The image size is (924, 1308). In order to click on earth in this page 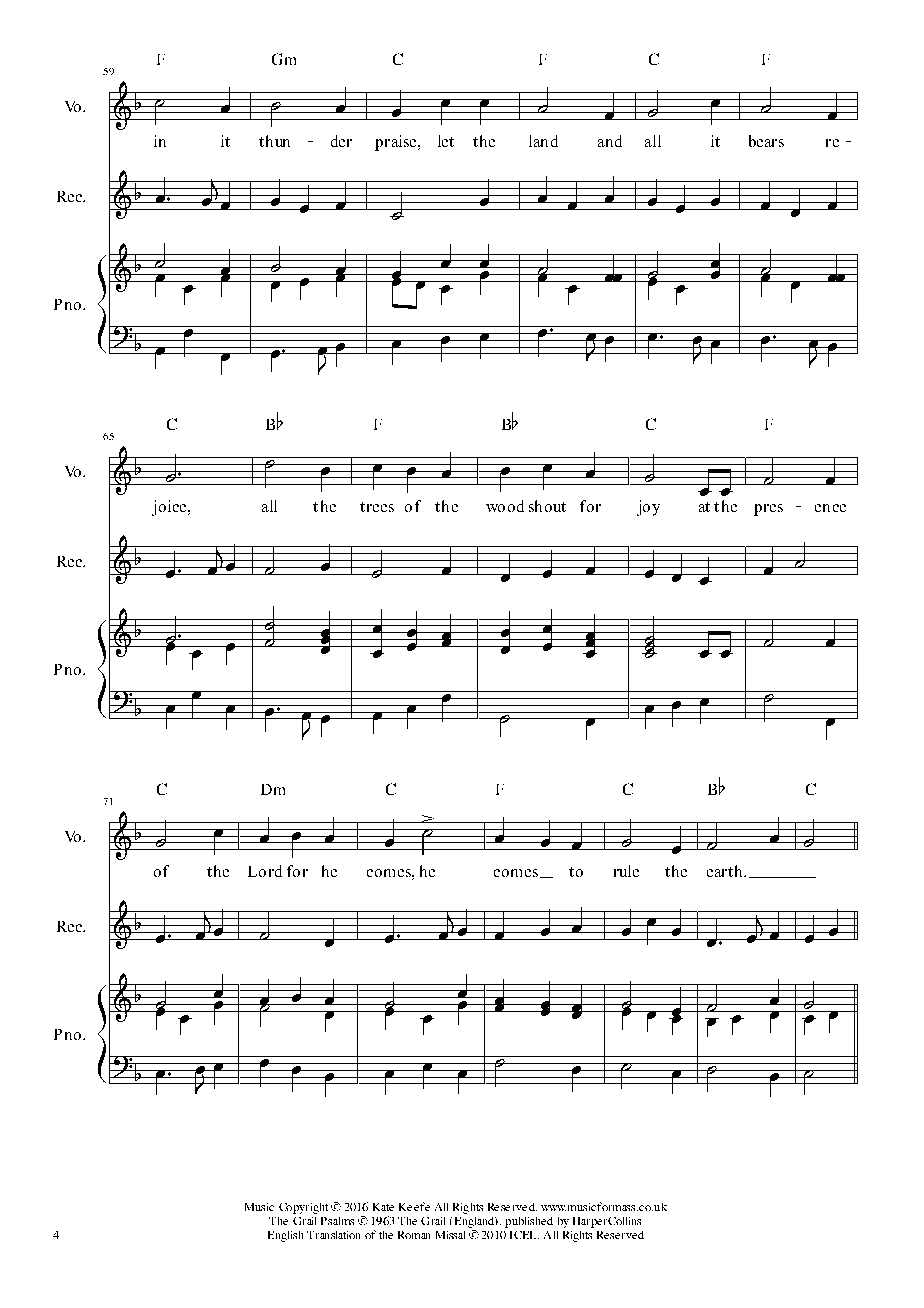, I will do `click(726, 871)`.
